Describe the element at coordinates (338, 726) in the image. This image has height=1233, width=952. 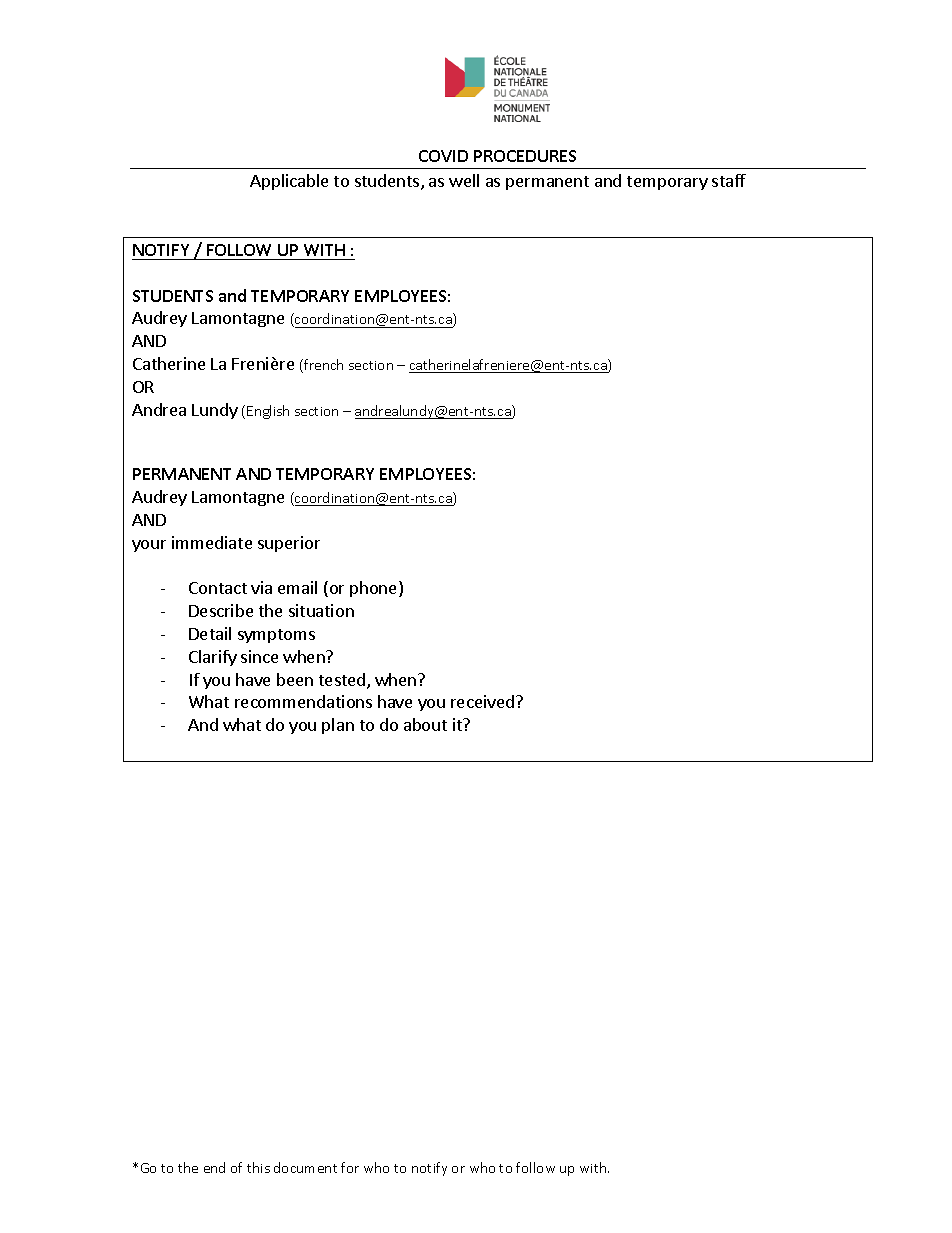
I see `plan` at that location.
